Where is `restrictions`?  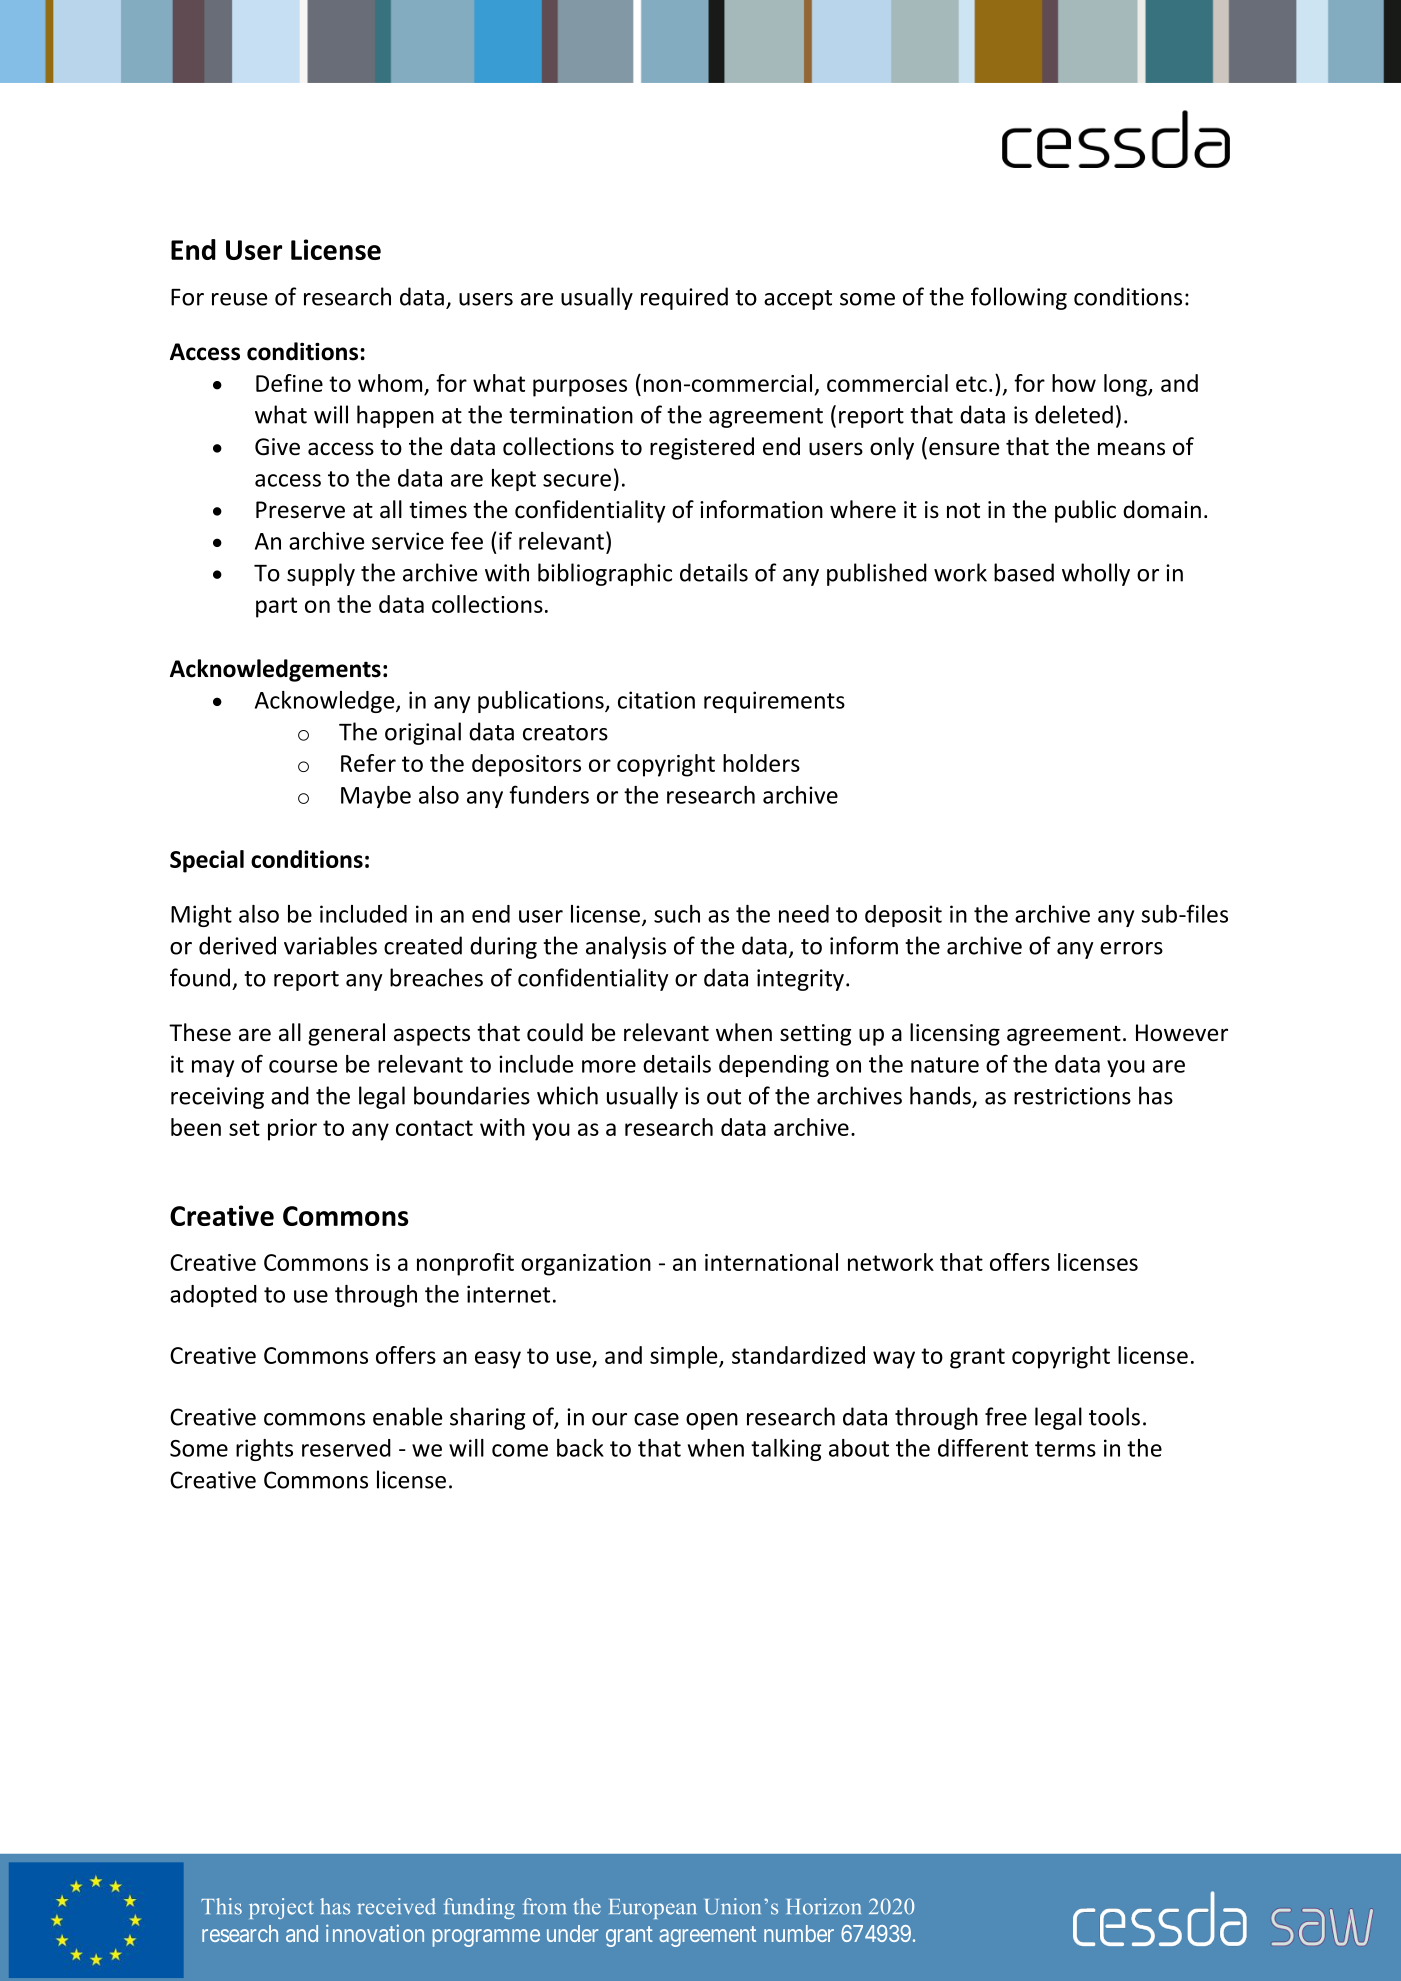 restrictions is located at coordinates (1072, 1096).
